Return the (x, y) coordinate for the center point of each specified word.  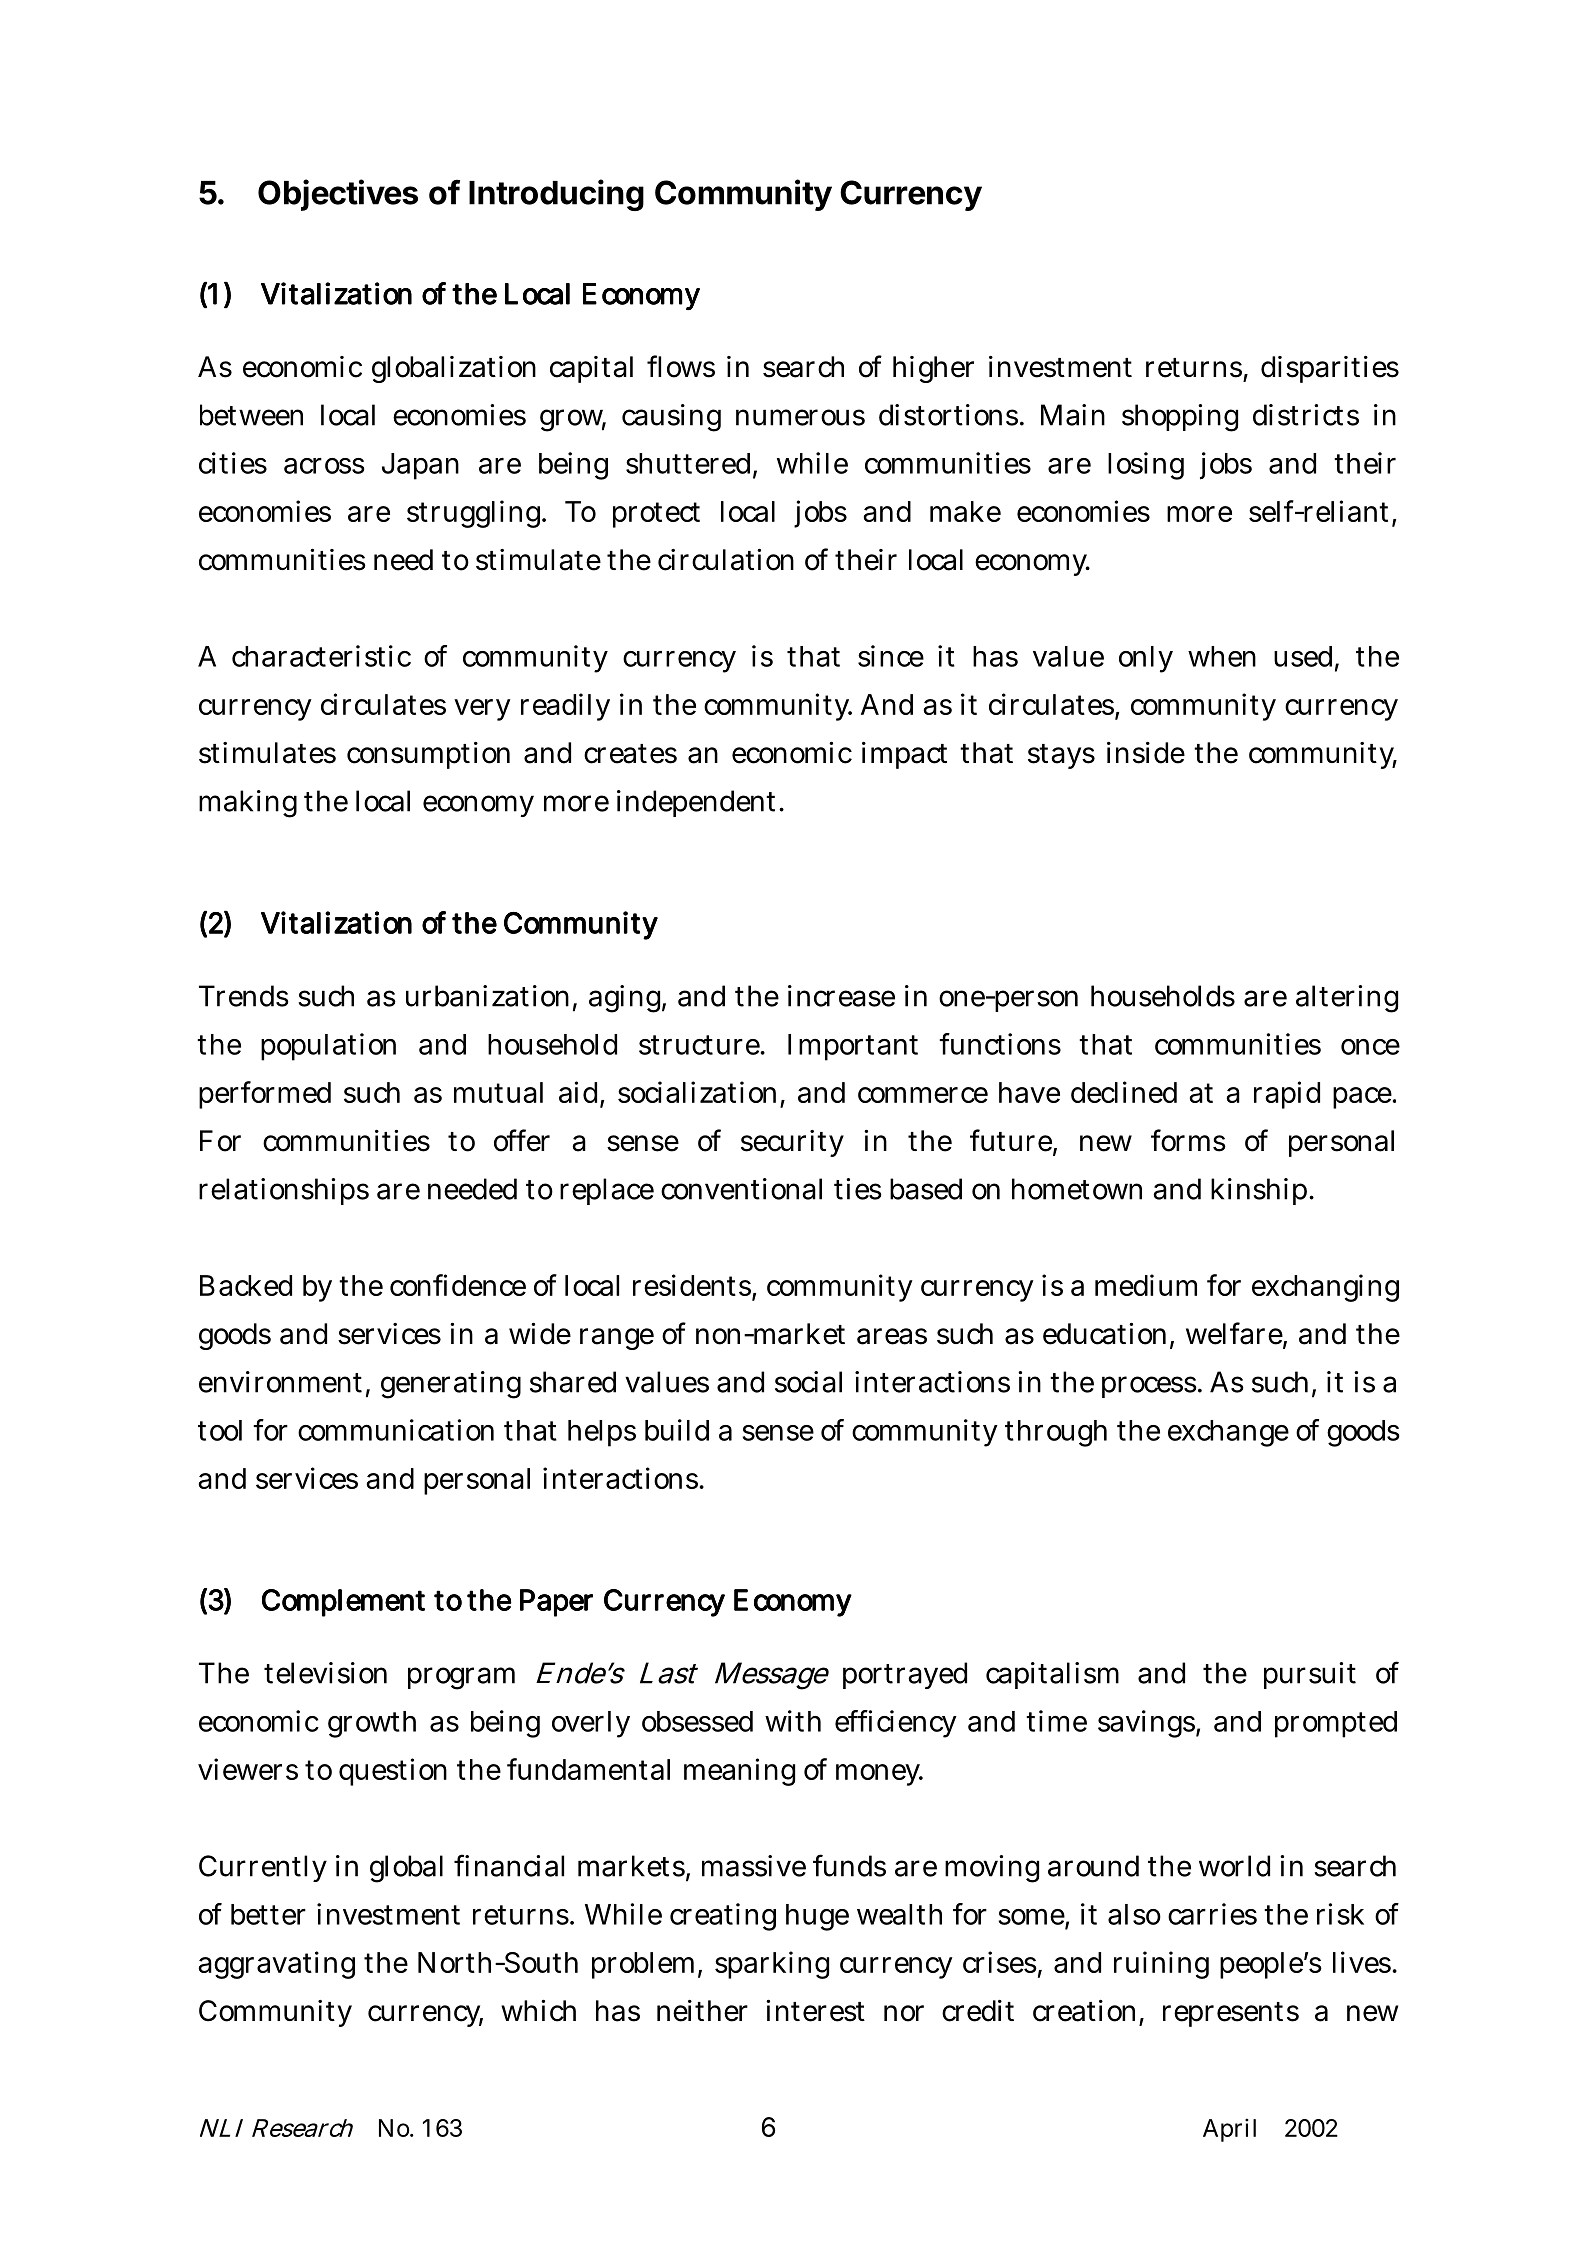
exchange (1228, 1433)
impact (904, 755)
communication (396, 1430)
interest (815, 2011)
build (677, 1430)
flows (681, 366)
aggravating (276, 1965)
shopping (1180, 418)
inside (1146, 753)
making (248, 804)
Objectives (338, 195)
